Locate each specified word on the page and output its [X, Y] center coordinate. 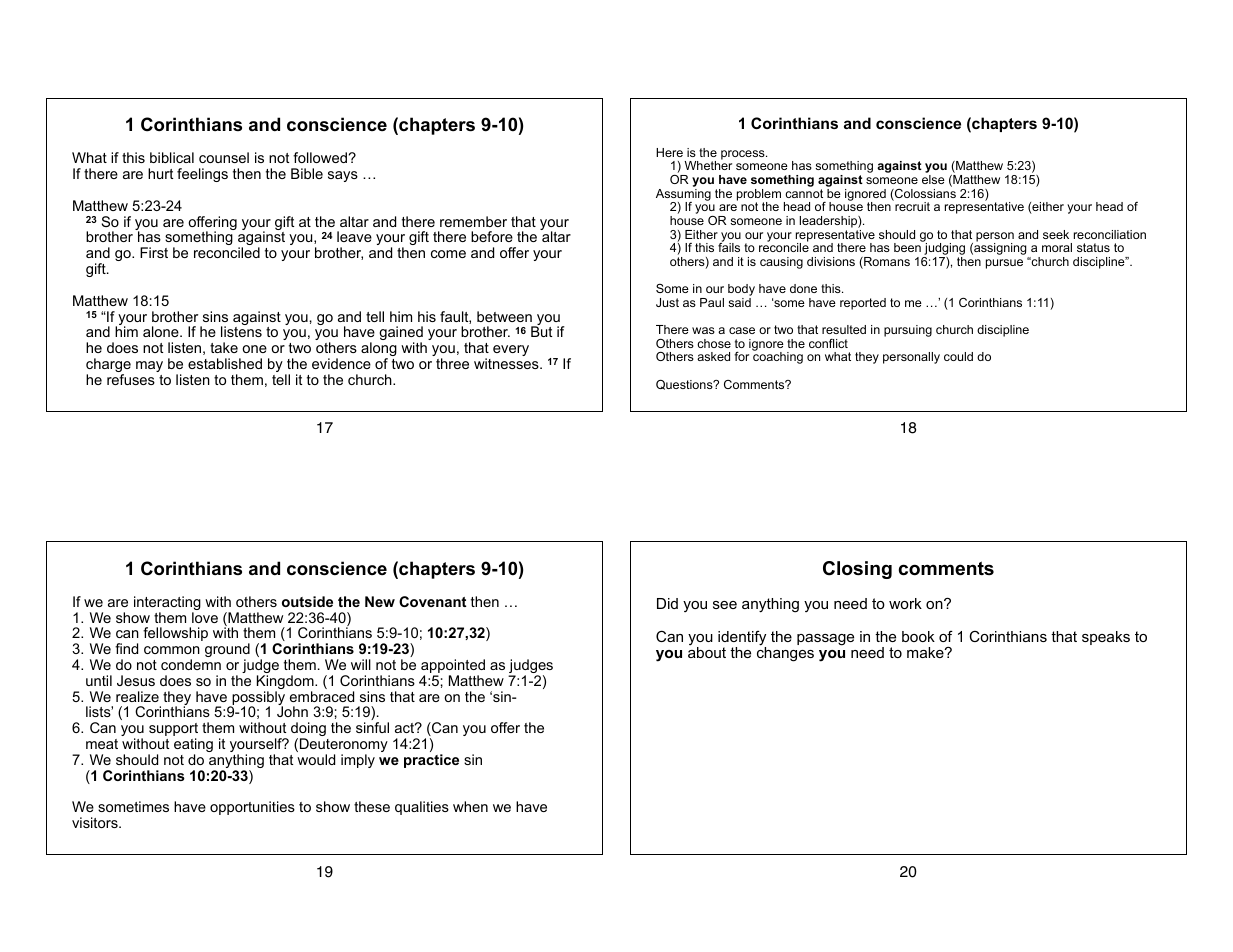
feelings [202, 175]
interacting [167, 604]
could [958, 356]
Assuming [683, 196]
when [470, 806]
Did [667, 603]
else [933, 179]
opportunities [252, 808]
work [905, 603]
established [225, 363]
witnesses [507, 363]
